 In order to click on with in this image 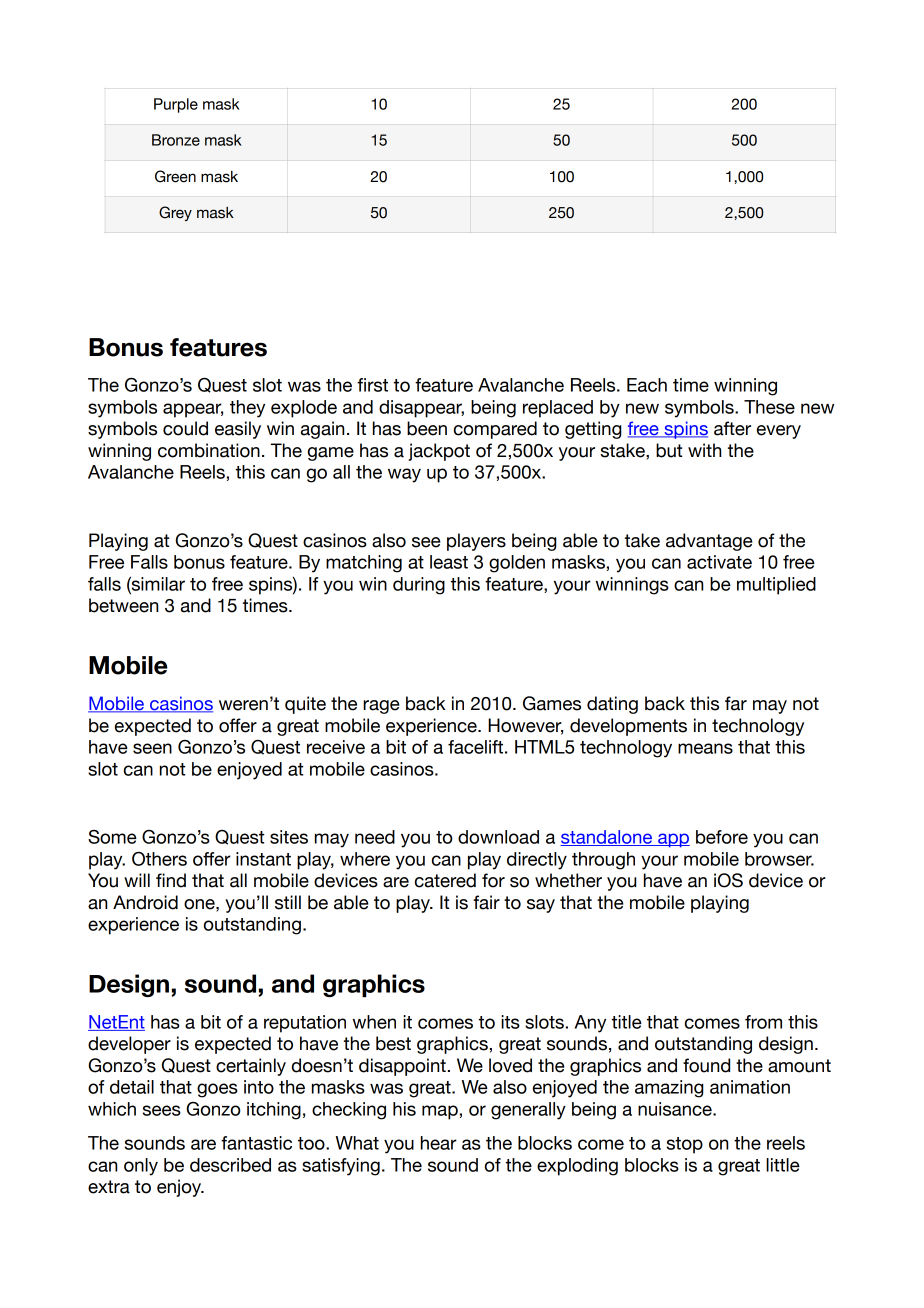, I will do `click(704, 450)`.
